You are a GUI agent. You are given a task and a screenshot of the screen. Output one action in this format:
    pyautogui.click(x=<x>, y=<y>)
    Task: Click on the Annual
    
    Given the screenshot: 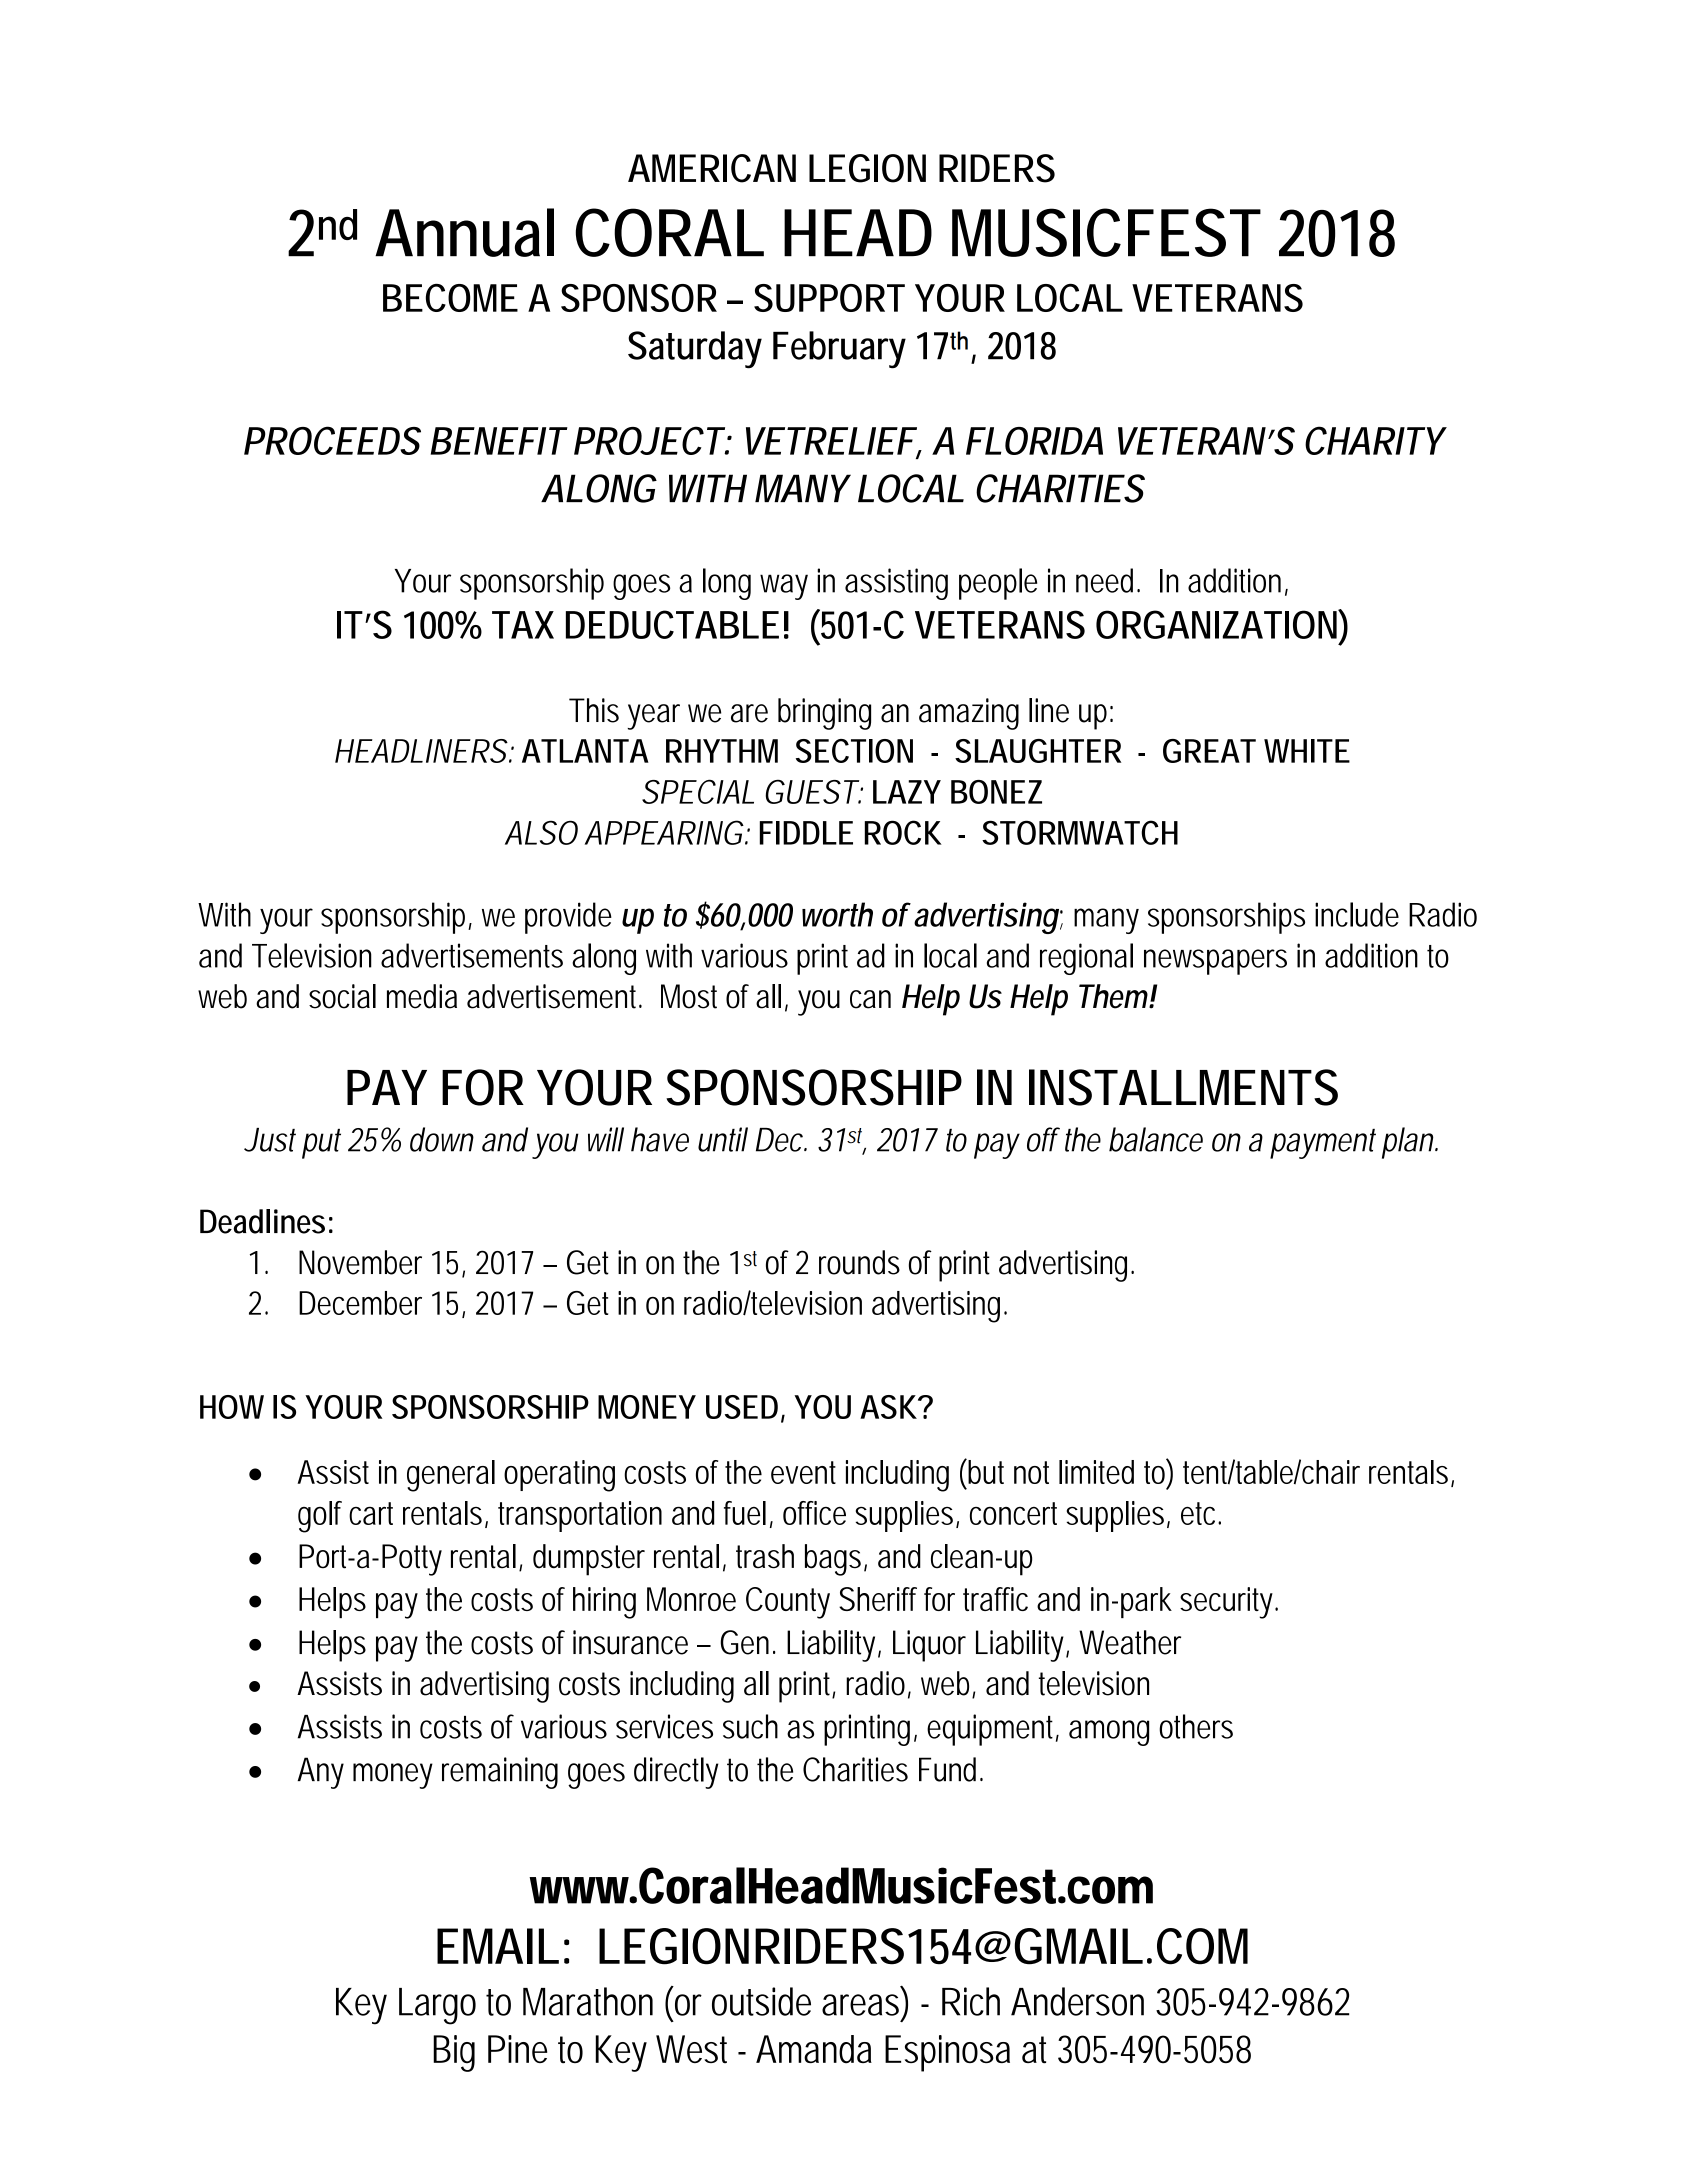 What is the action you would take?
    pyautogui.click(x=464, y=232)
